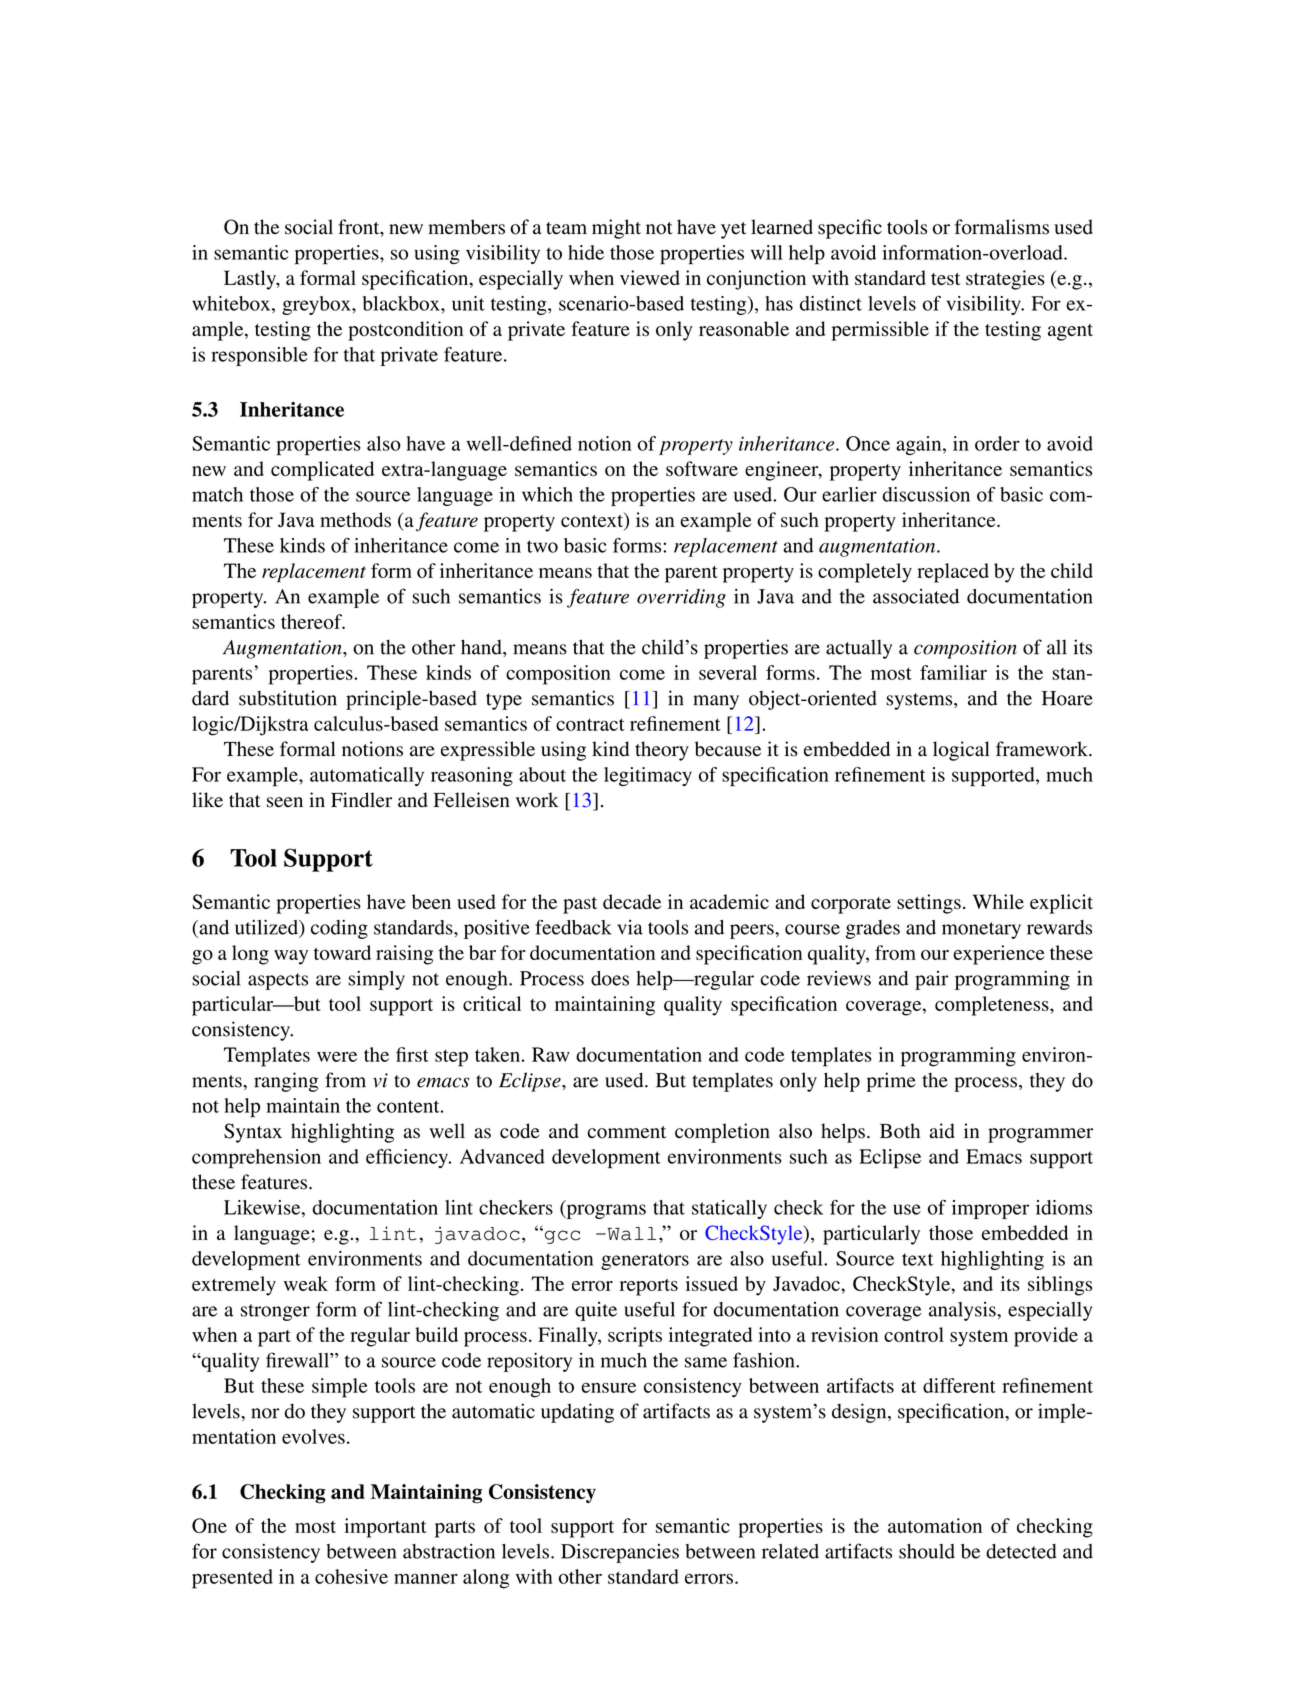 This page has height=1687, width=1304. Describe the element at coordinates (1005, 280) in the page. I see `strategies` at that location.
